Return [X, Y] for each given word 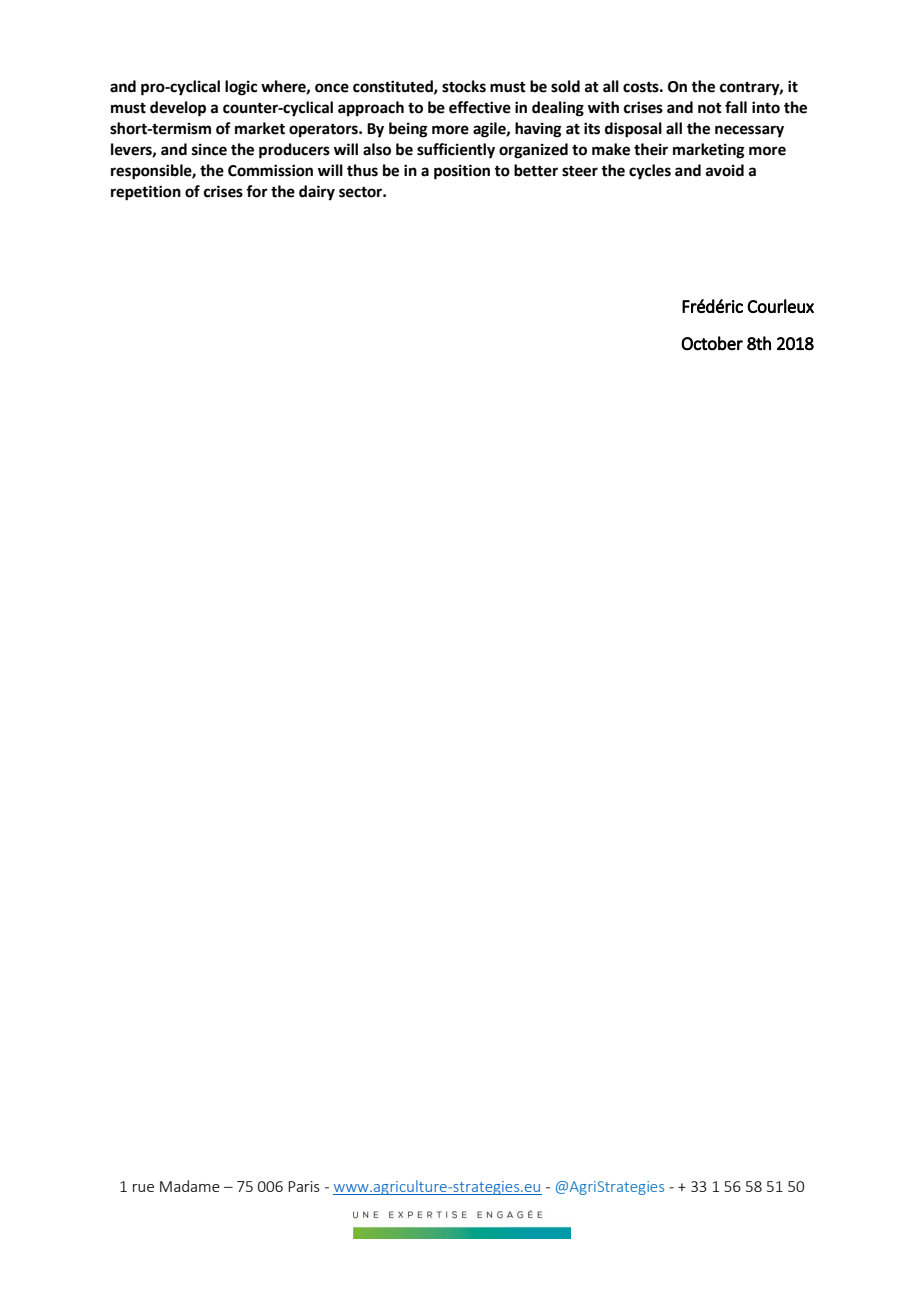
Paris [304, 1186]
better [536, 170]
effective [480, 107]
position [462, 172]
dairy [317, 193]
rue [143, 1188]
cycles [650, 172]
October [712, 343]
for [257, 191]
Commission [270, 170]
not [710, 108]
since [209, 149]
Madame [190, 1186]
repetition [146, 193]
